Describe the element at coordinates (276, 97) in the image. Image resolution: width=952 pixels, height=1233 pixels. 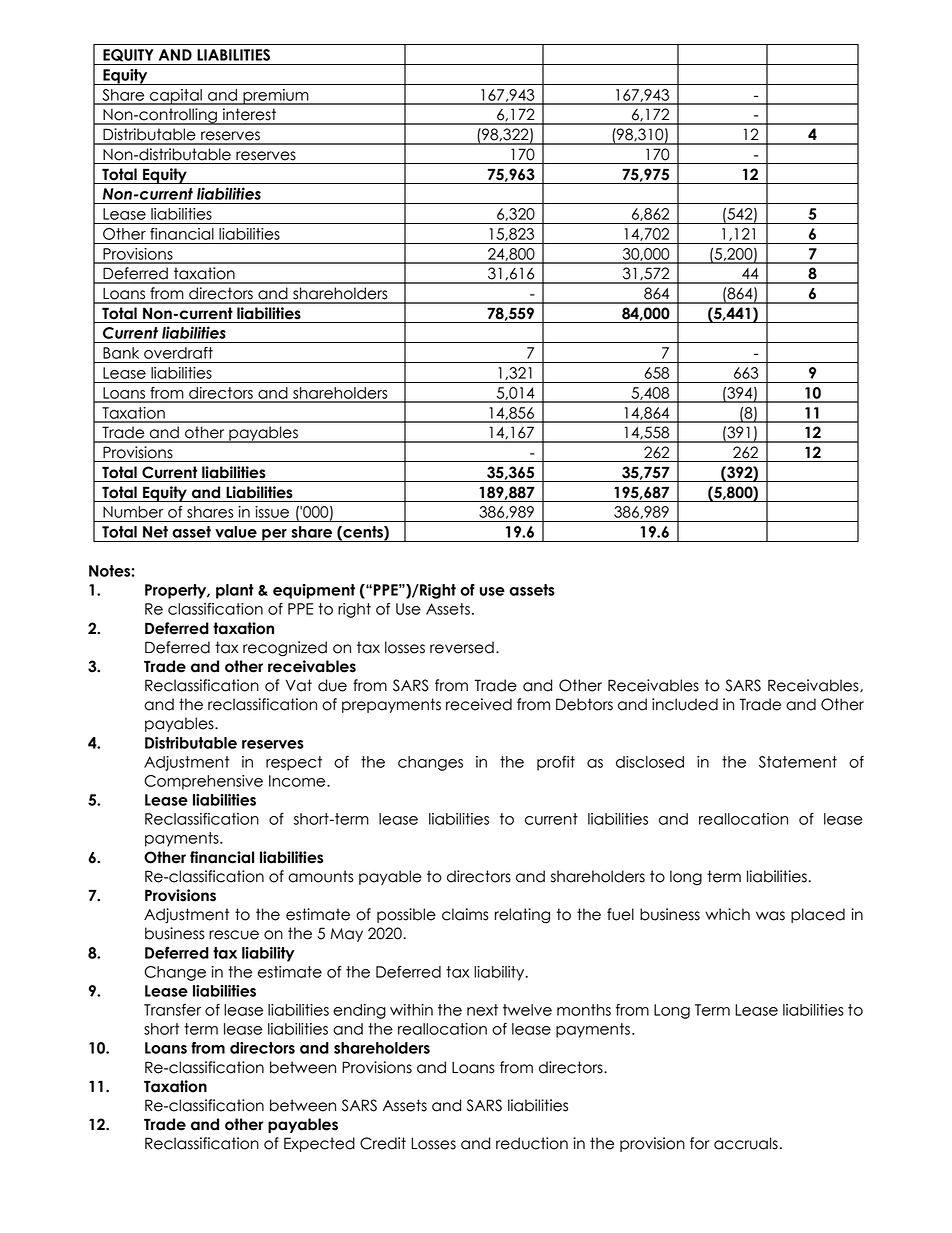
I see `premium` at that location.
